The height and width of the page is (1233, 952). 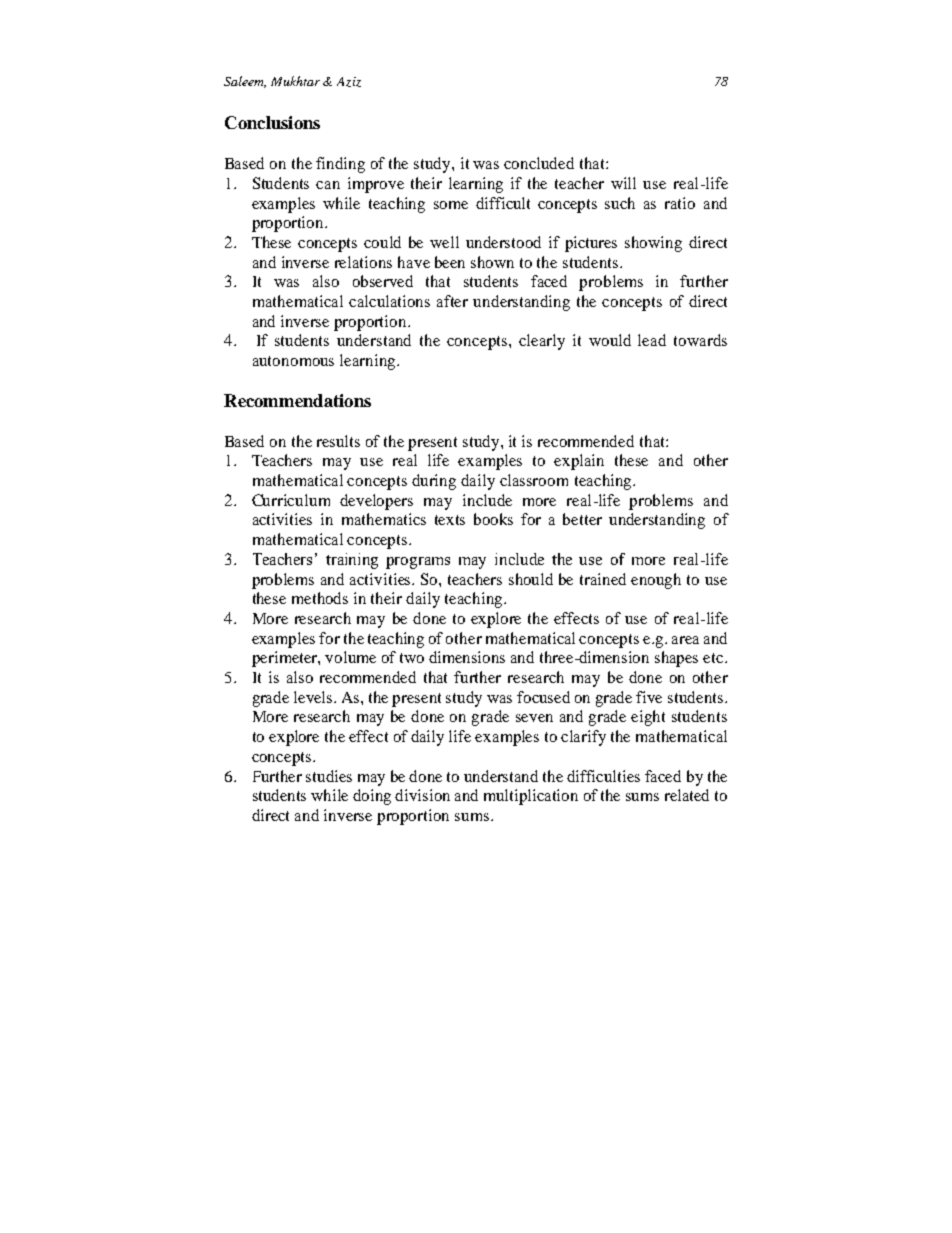 I want to click on classroom, so click(x=534, y=480).
